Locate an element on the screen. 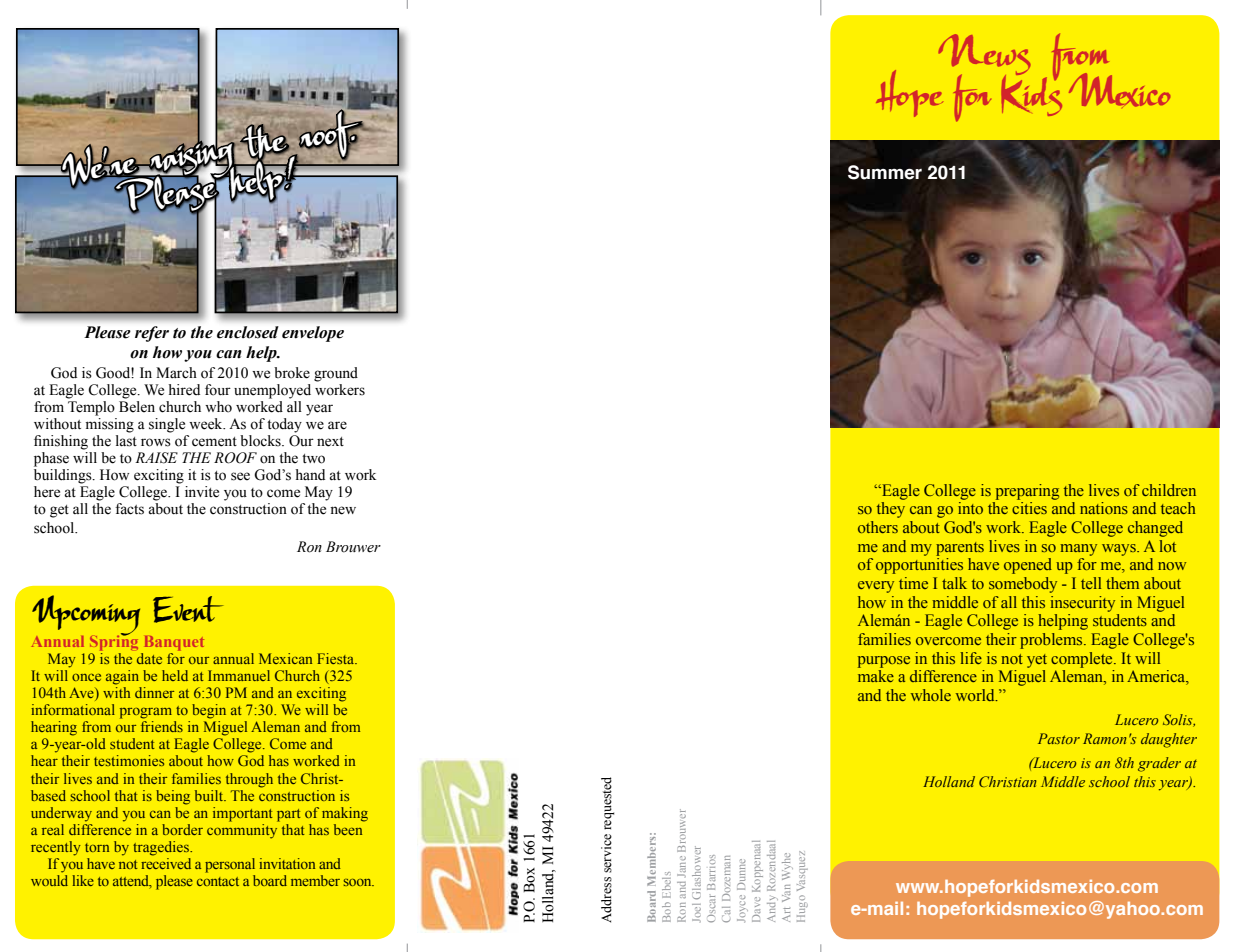 Image resolution: width=1233 pixels, height=952 pixels. soon is located at coordinates (359, 882).
